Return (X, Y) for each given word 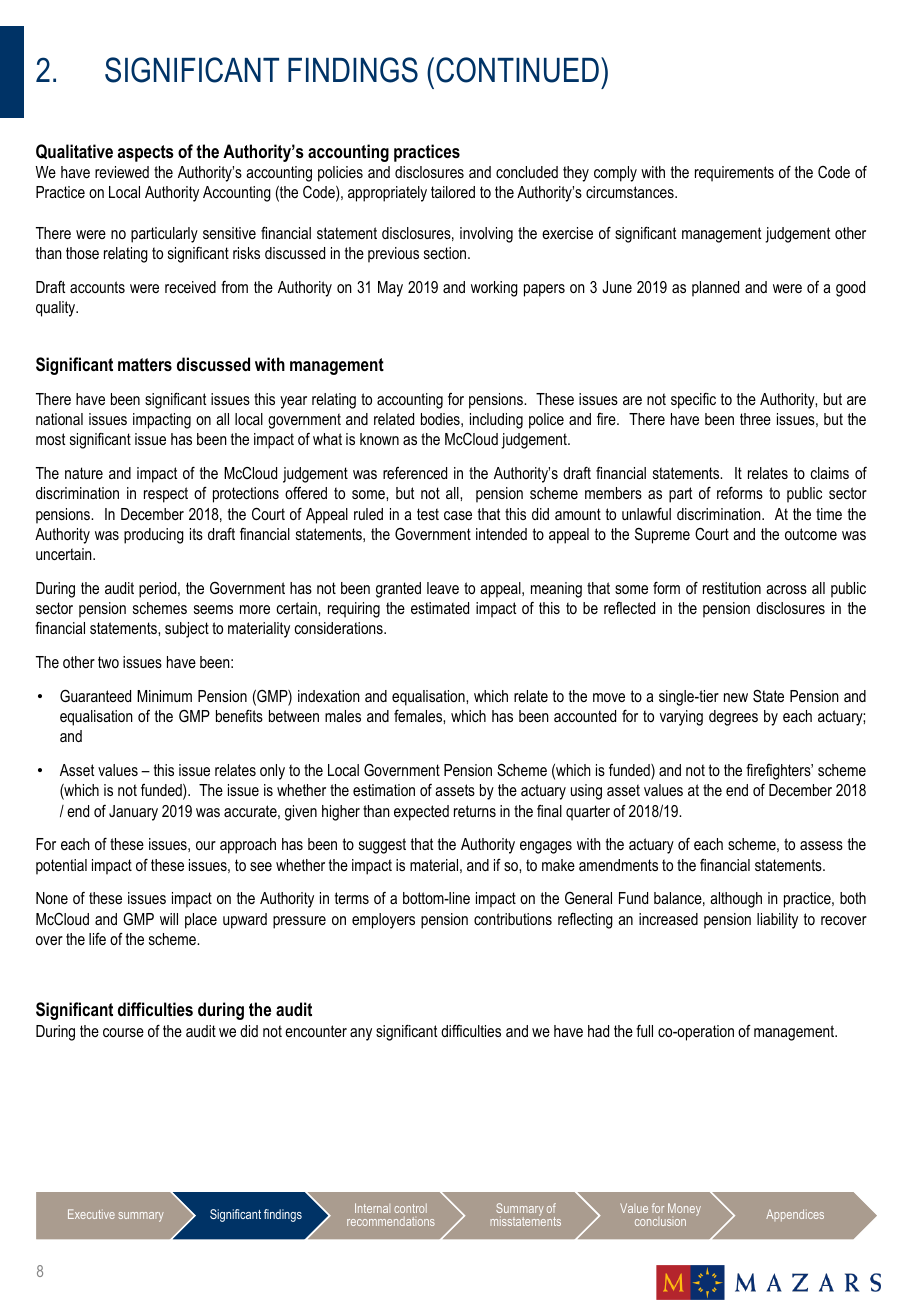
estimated (440, 608)
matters (145, 364)
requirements (734, 174)
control (410, 1208)
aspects (146, 153)
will (169, 919)
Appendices (795, 1215)
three (755, 419)
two (108, 662)
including (496, 421)
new (736, 697)
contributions (513, 919)
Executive (91, 1214)
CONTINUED (517, 70)
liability (777, 921)
